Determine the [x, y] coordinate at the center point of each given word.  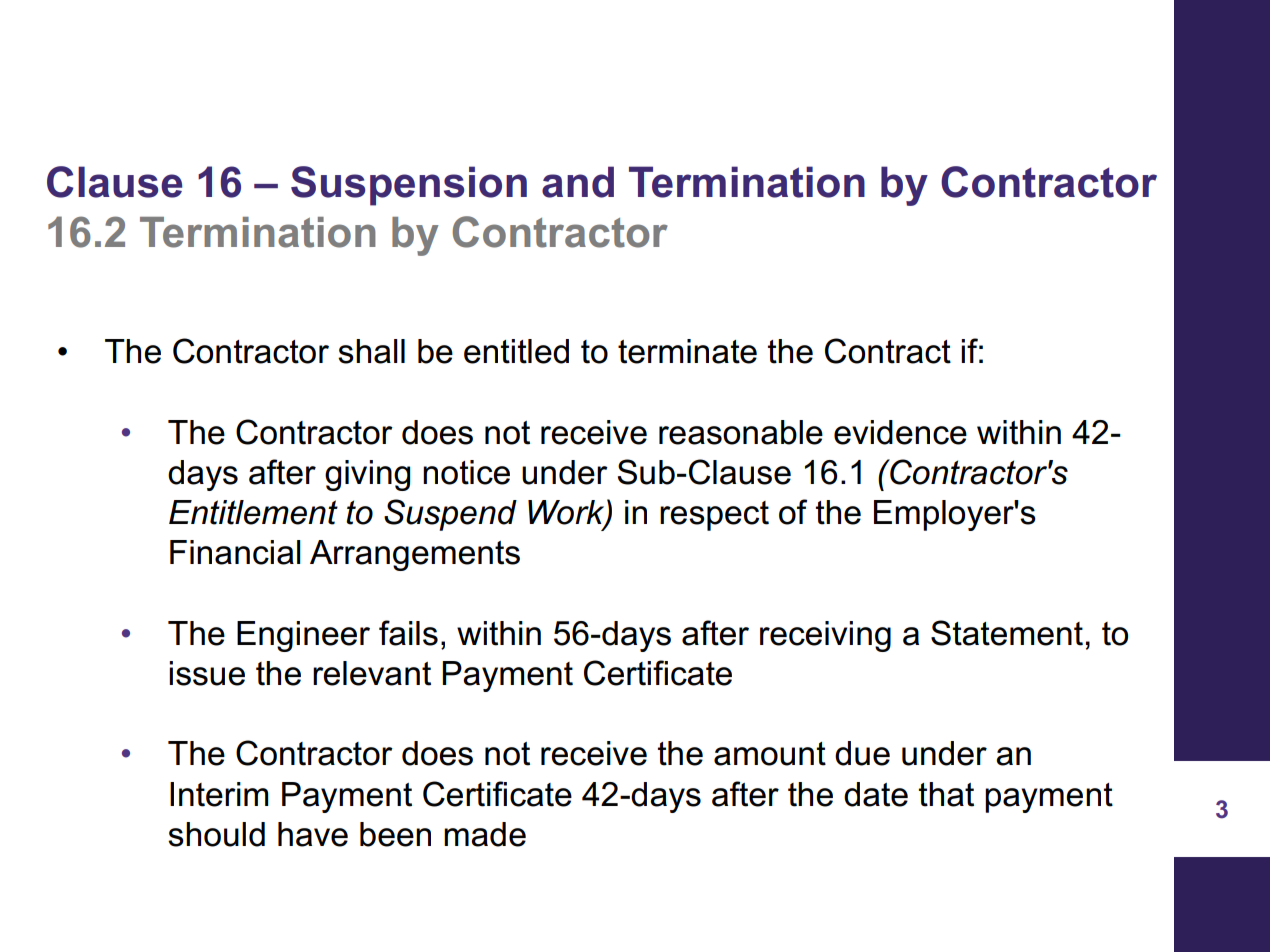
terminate [687, 351]
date [876, 794]
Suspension [409, 186]
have [313, 834]
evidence [900, 432]
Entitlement [253, 512]
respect [714, 516]
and [578, 182]
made [485, 834]
